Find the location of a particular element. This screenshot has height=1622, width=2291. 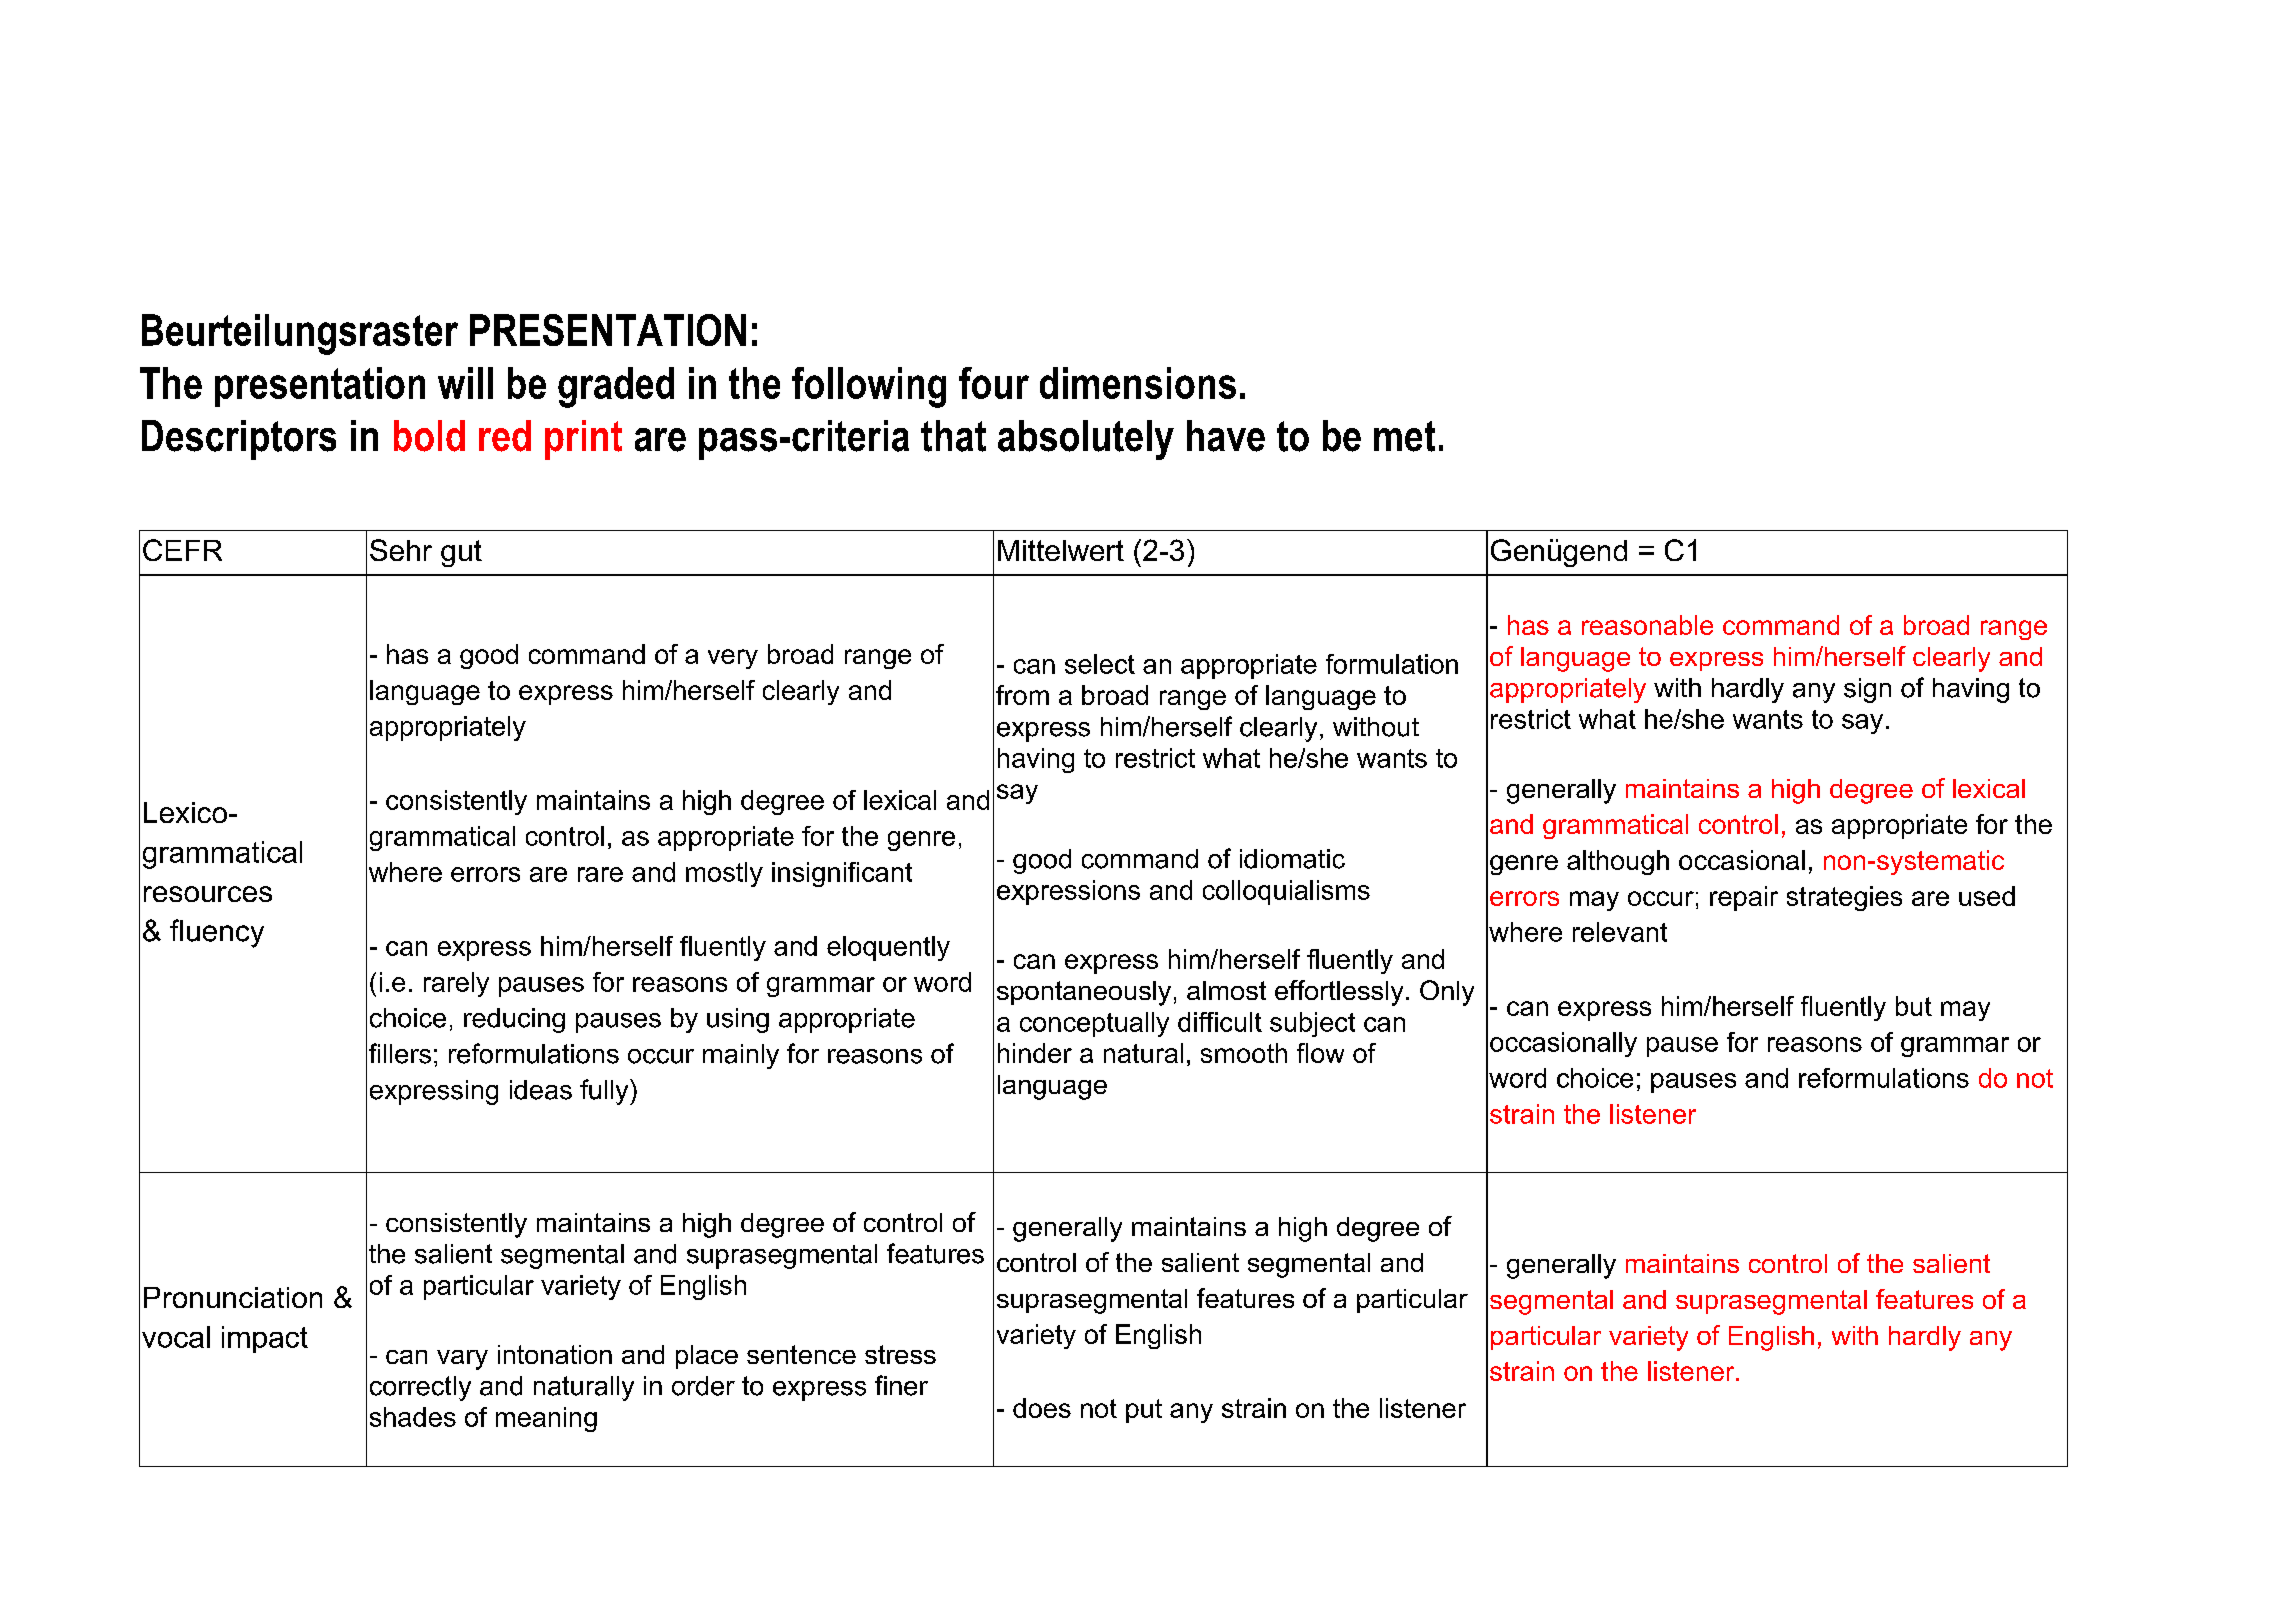

ideas is located at coordinates (541, 1090).
